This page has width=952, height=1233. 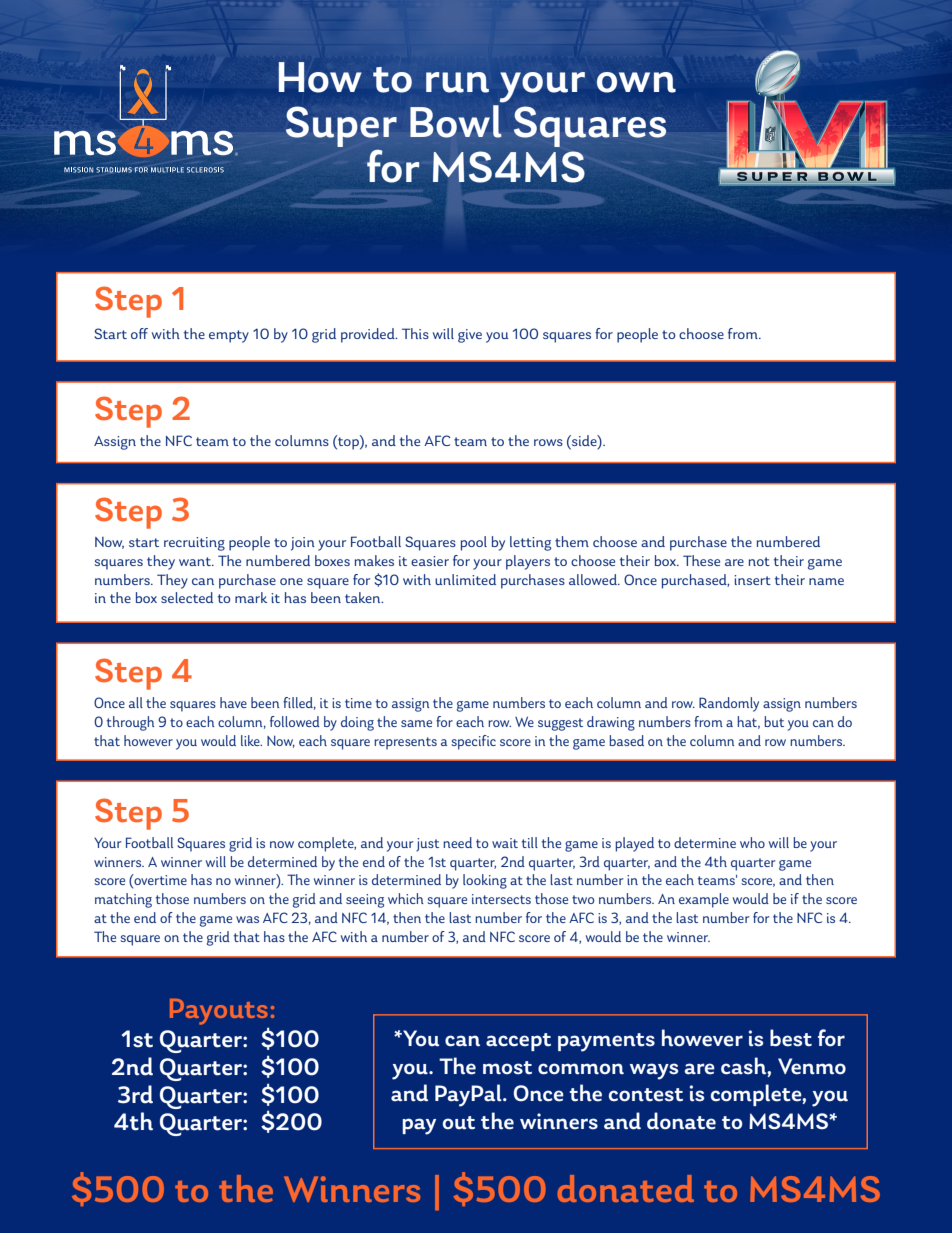 I want to click on most, so click(x=507, y=1068).
